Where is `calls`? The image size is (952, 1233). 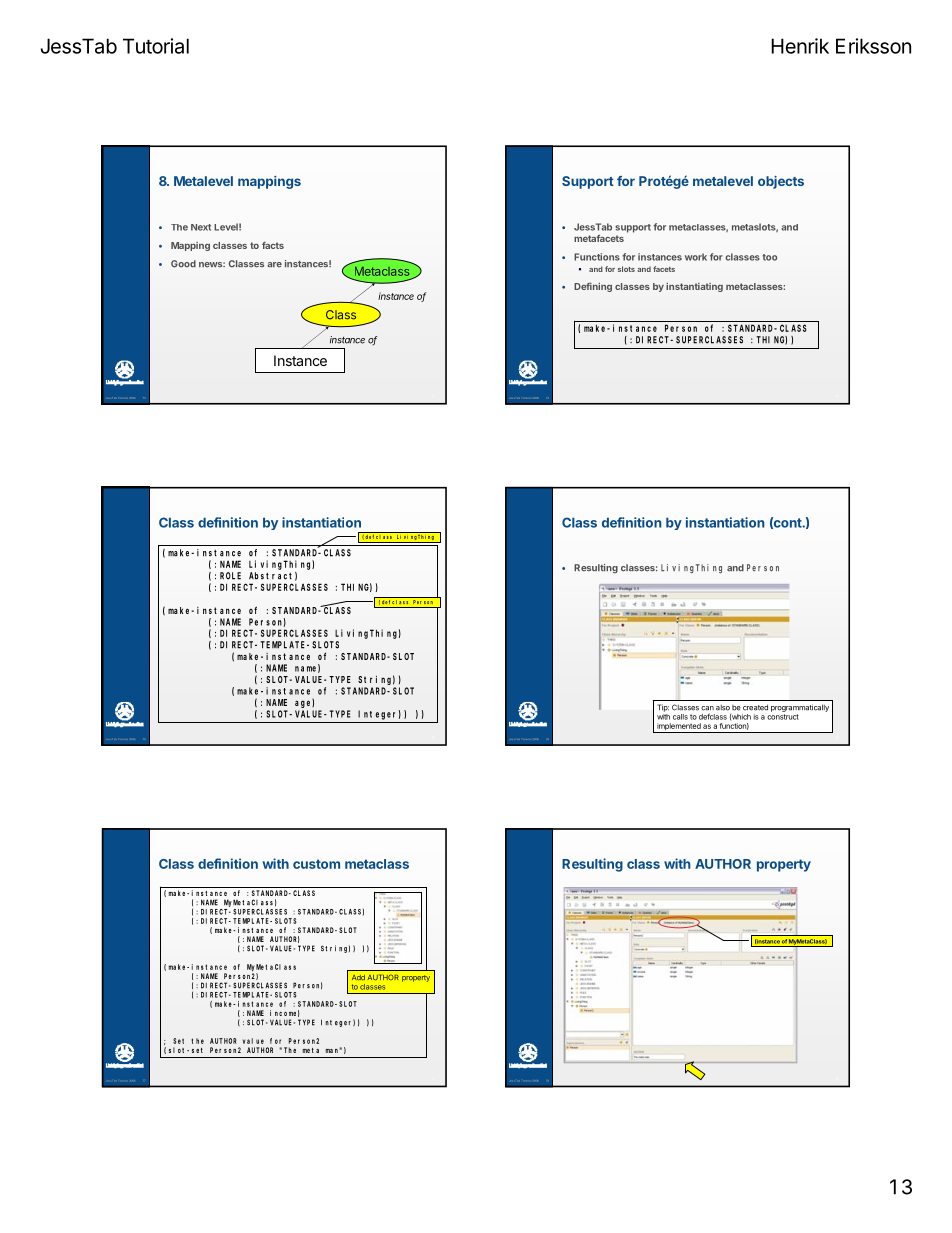 calls is located at coordinates (680, 717).
